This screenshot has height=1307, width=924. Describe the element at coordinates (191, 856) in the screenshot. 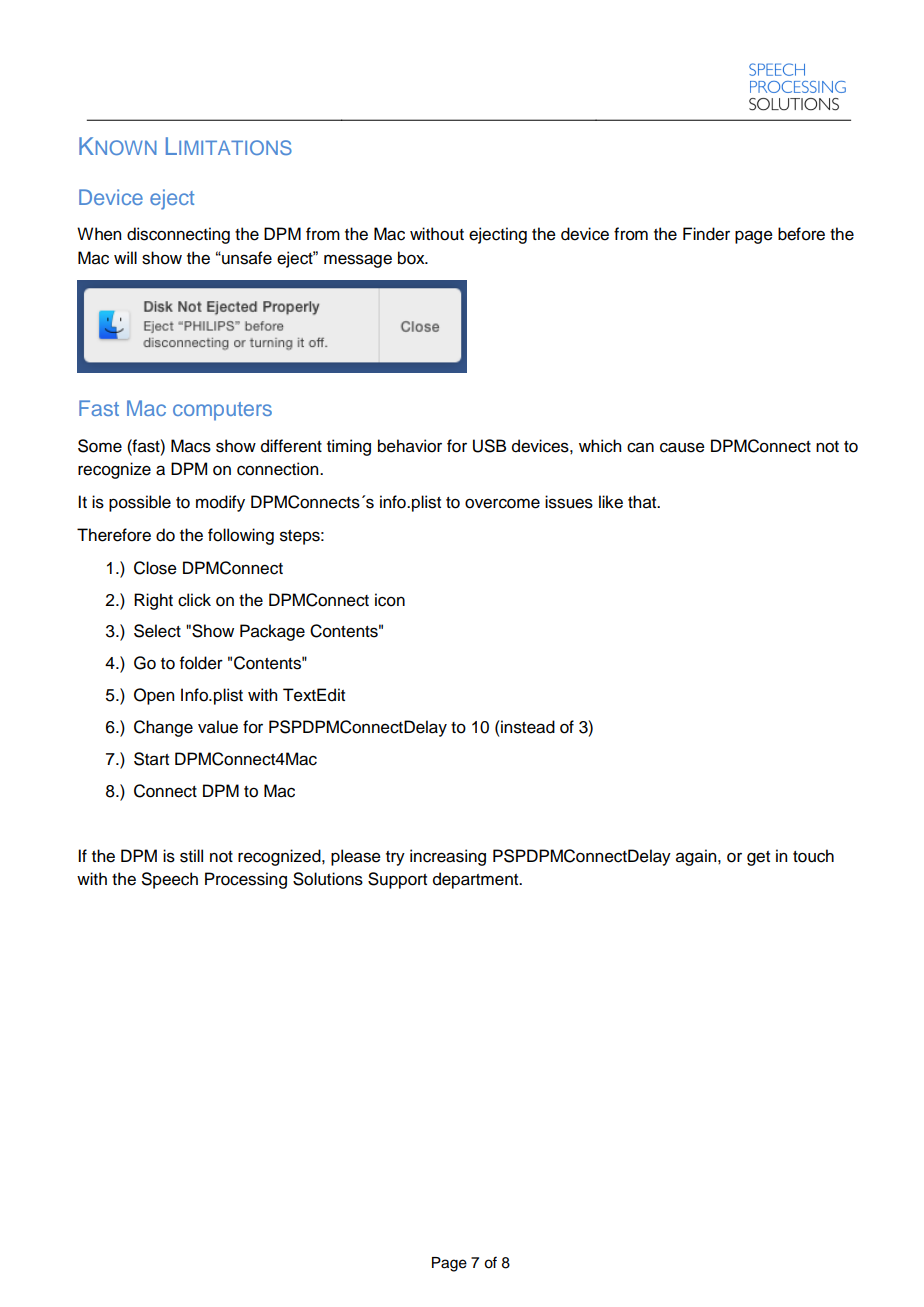

I see `still` at that location.
